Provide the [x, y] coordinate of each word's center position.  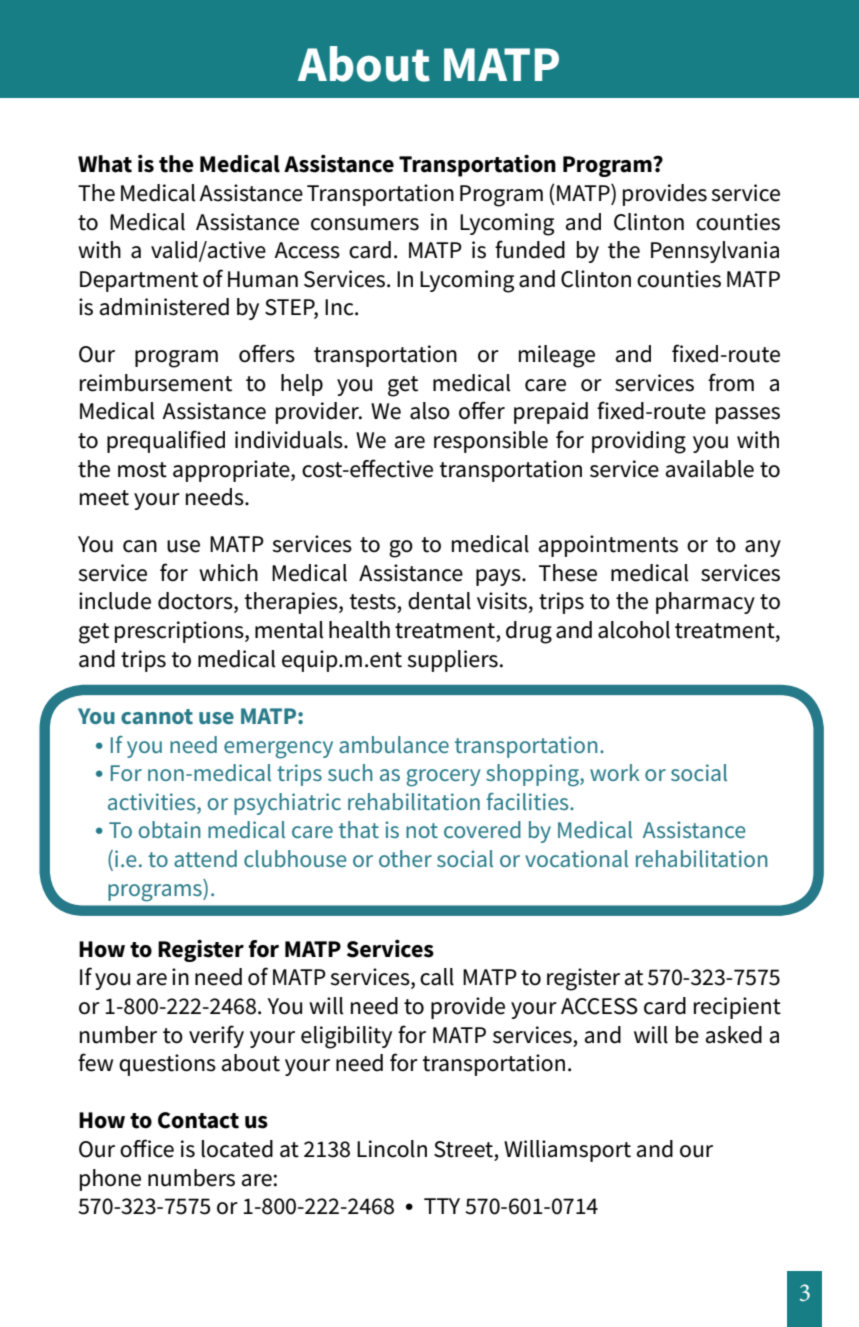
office [147, 1148]
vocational [576, 858]
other [405, 858]
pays [499, 577]
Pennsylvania [715, 252]
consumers [365, 224]
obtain [170, 829]
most [142, 470]
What [105, 164]
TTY [442, 1206]
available [710, 469]
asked [734, 1035]
